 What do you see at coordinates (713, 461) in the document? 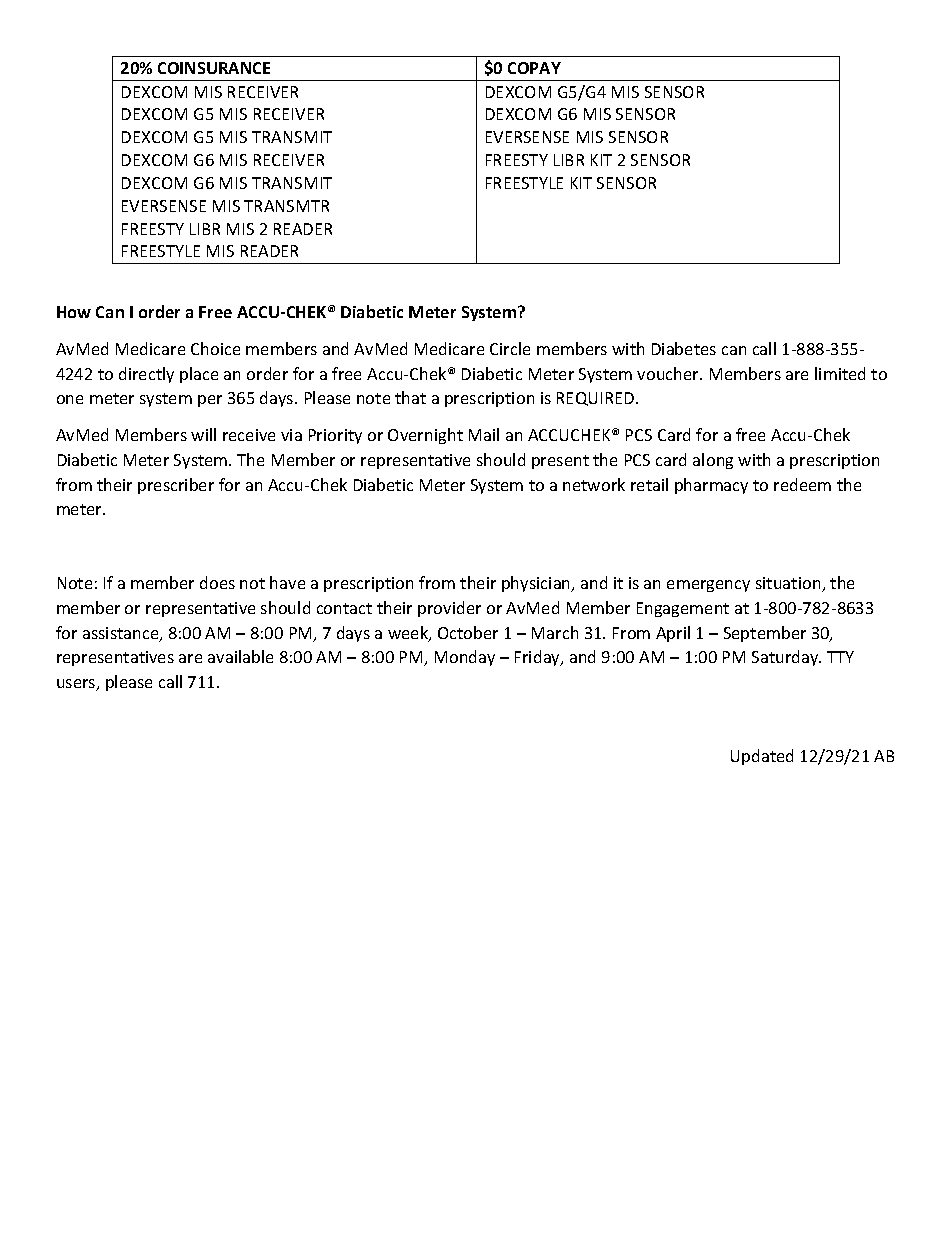
I see `along` at bounding box center [713, 461].
